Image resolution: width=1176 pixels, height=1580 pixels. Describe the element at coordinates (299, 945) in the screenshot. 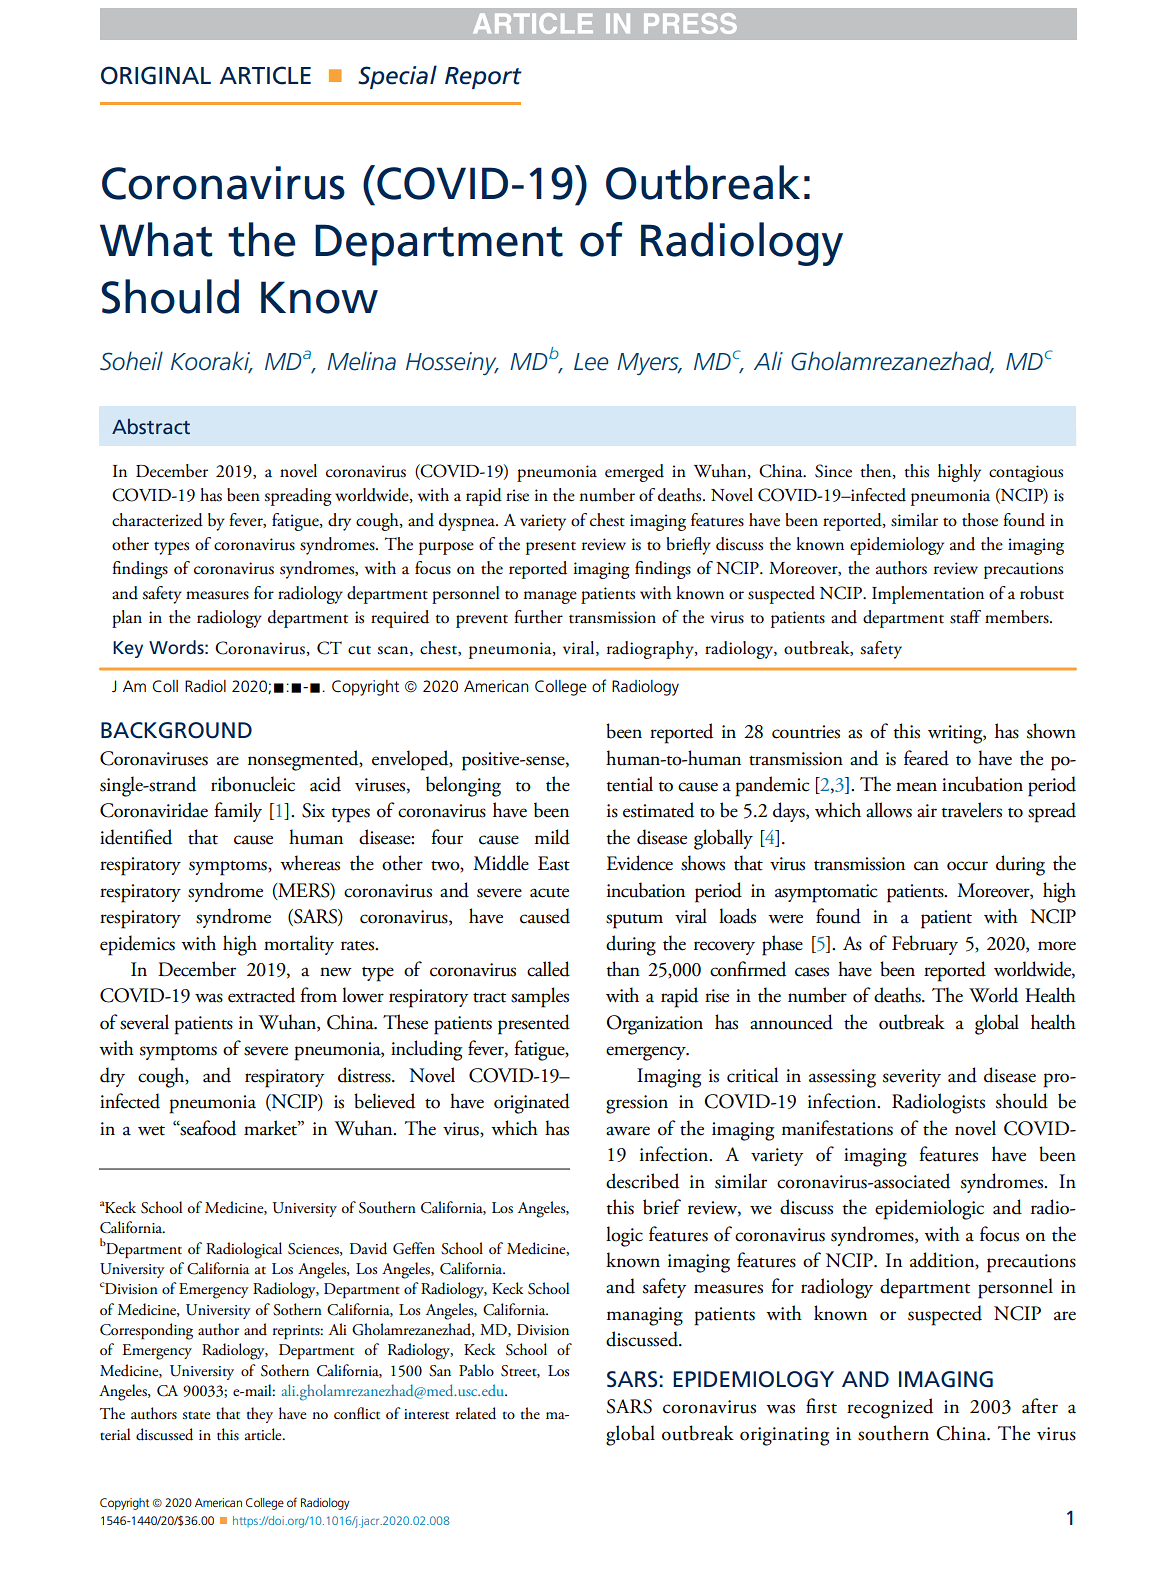

I see `mortality` at that location.
